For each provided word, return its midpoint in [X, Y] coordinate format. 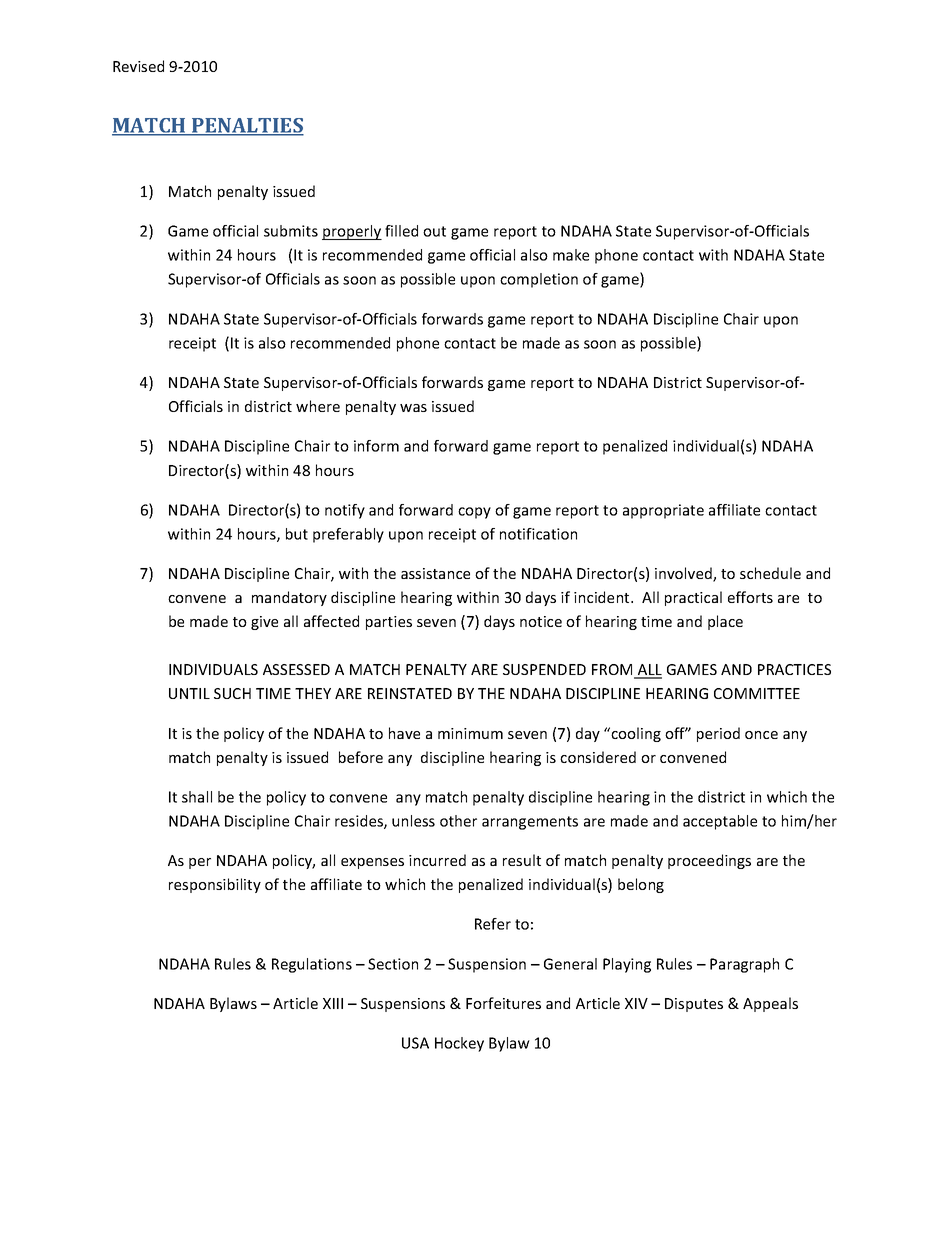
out [434, 231]
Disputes [694, 1005]
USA [415, 1043]
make [571, 255]
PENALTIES [247, 126]
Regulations [312, 965]
